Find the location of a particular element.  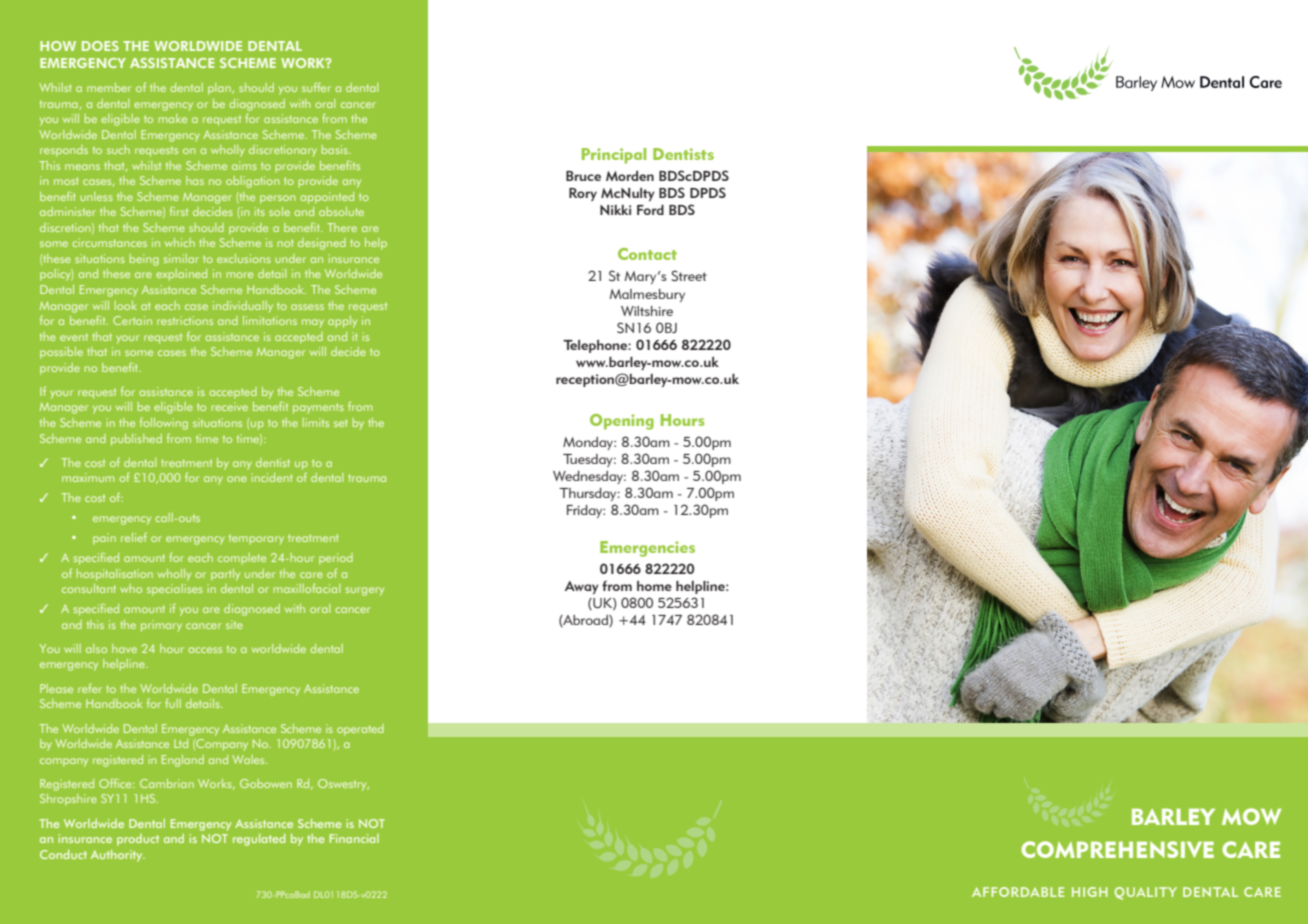

incident is located at coordinates (272, 477).
